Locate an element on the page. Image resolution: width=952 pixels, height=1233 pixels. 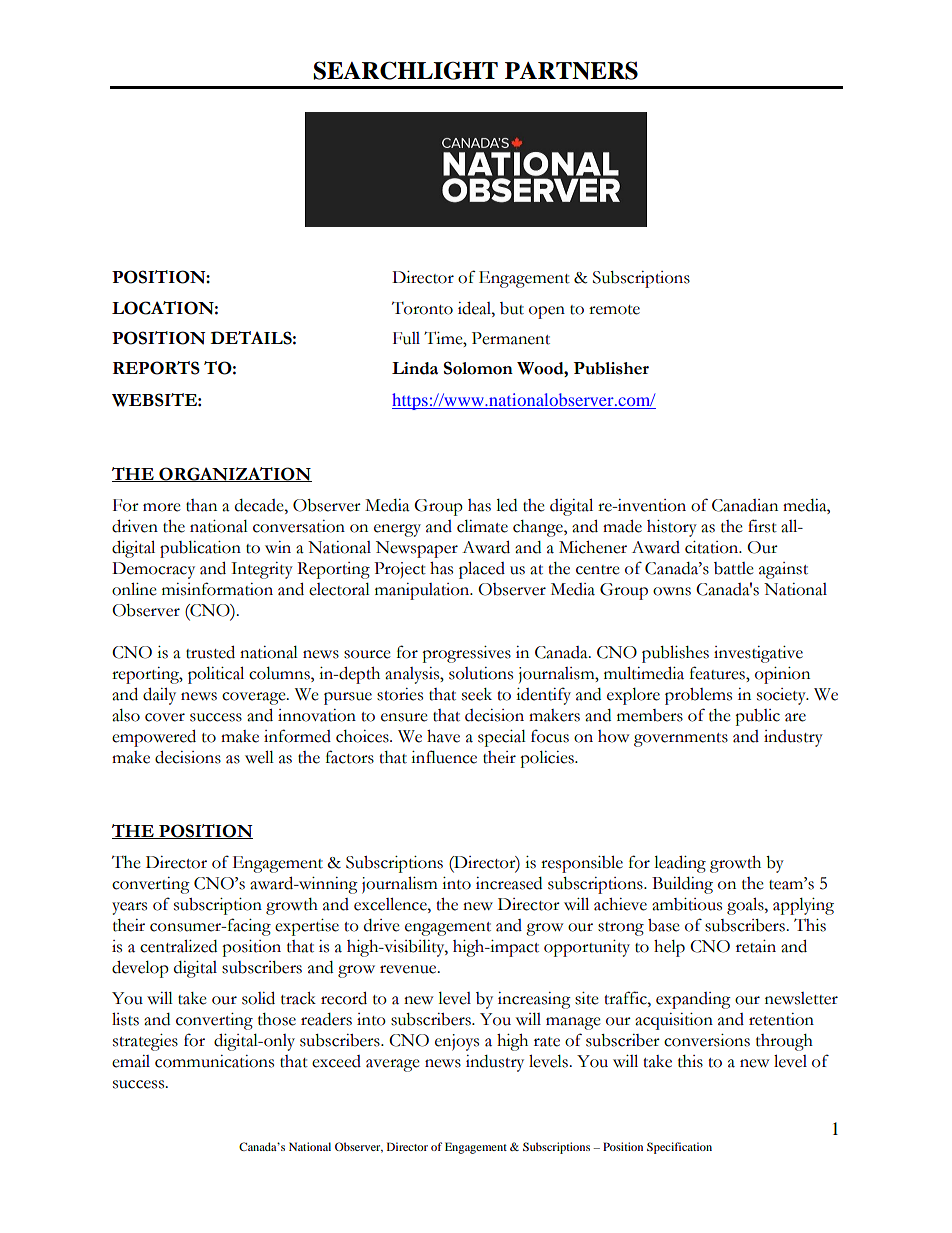
Canadian is located at coordinates (745, 505).
